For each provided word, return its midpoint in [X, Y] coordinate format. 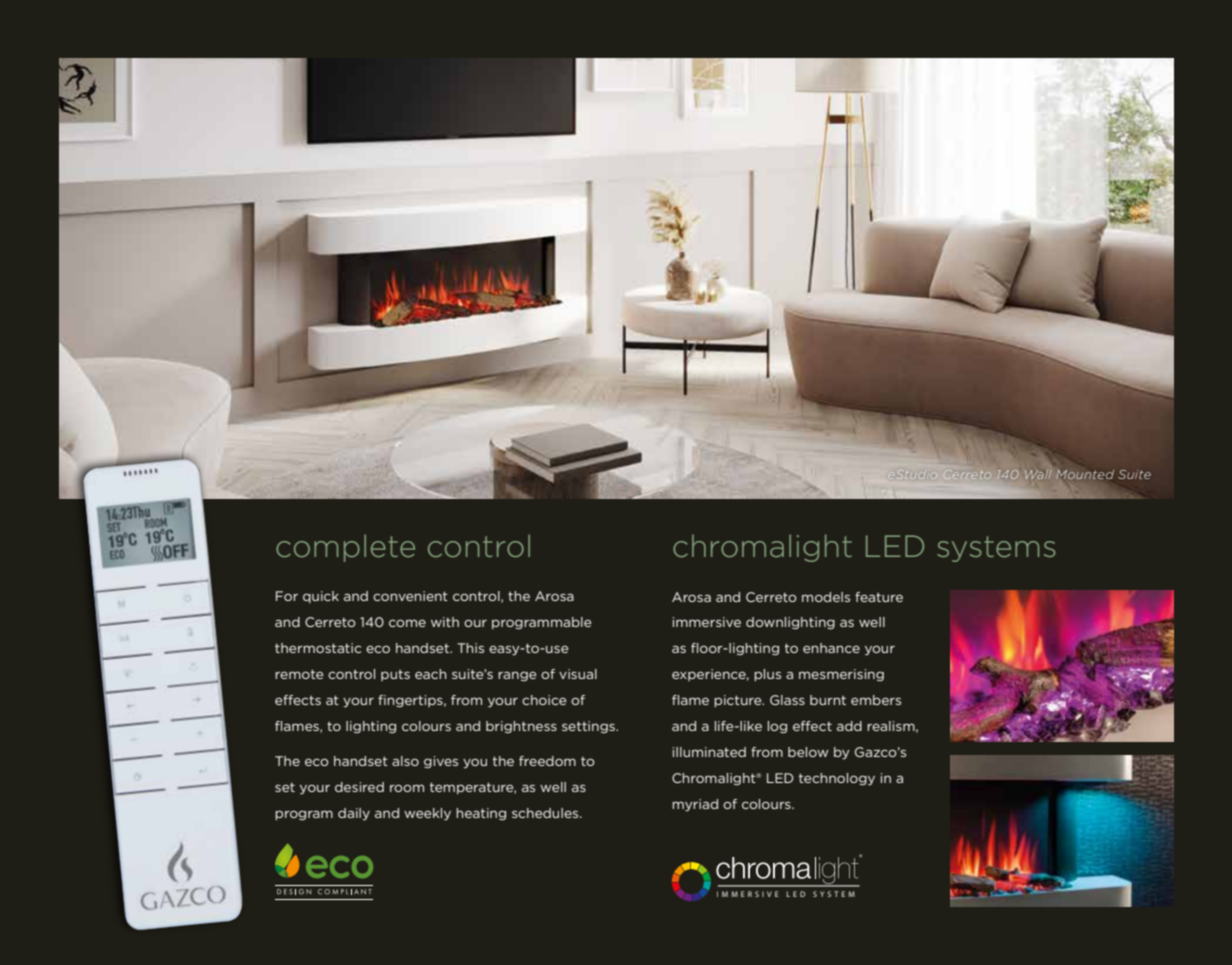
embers [876, 700]
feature [879, 597]
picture [739, 701]
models [826, 597]
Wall [1038, 474]
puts [395, 675]
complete [345, 548]
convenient [410, 596]
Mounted [1085, 476]
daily [354, 814]
